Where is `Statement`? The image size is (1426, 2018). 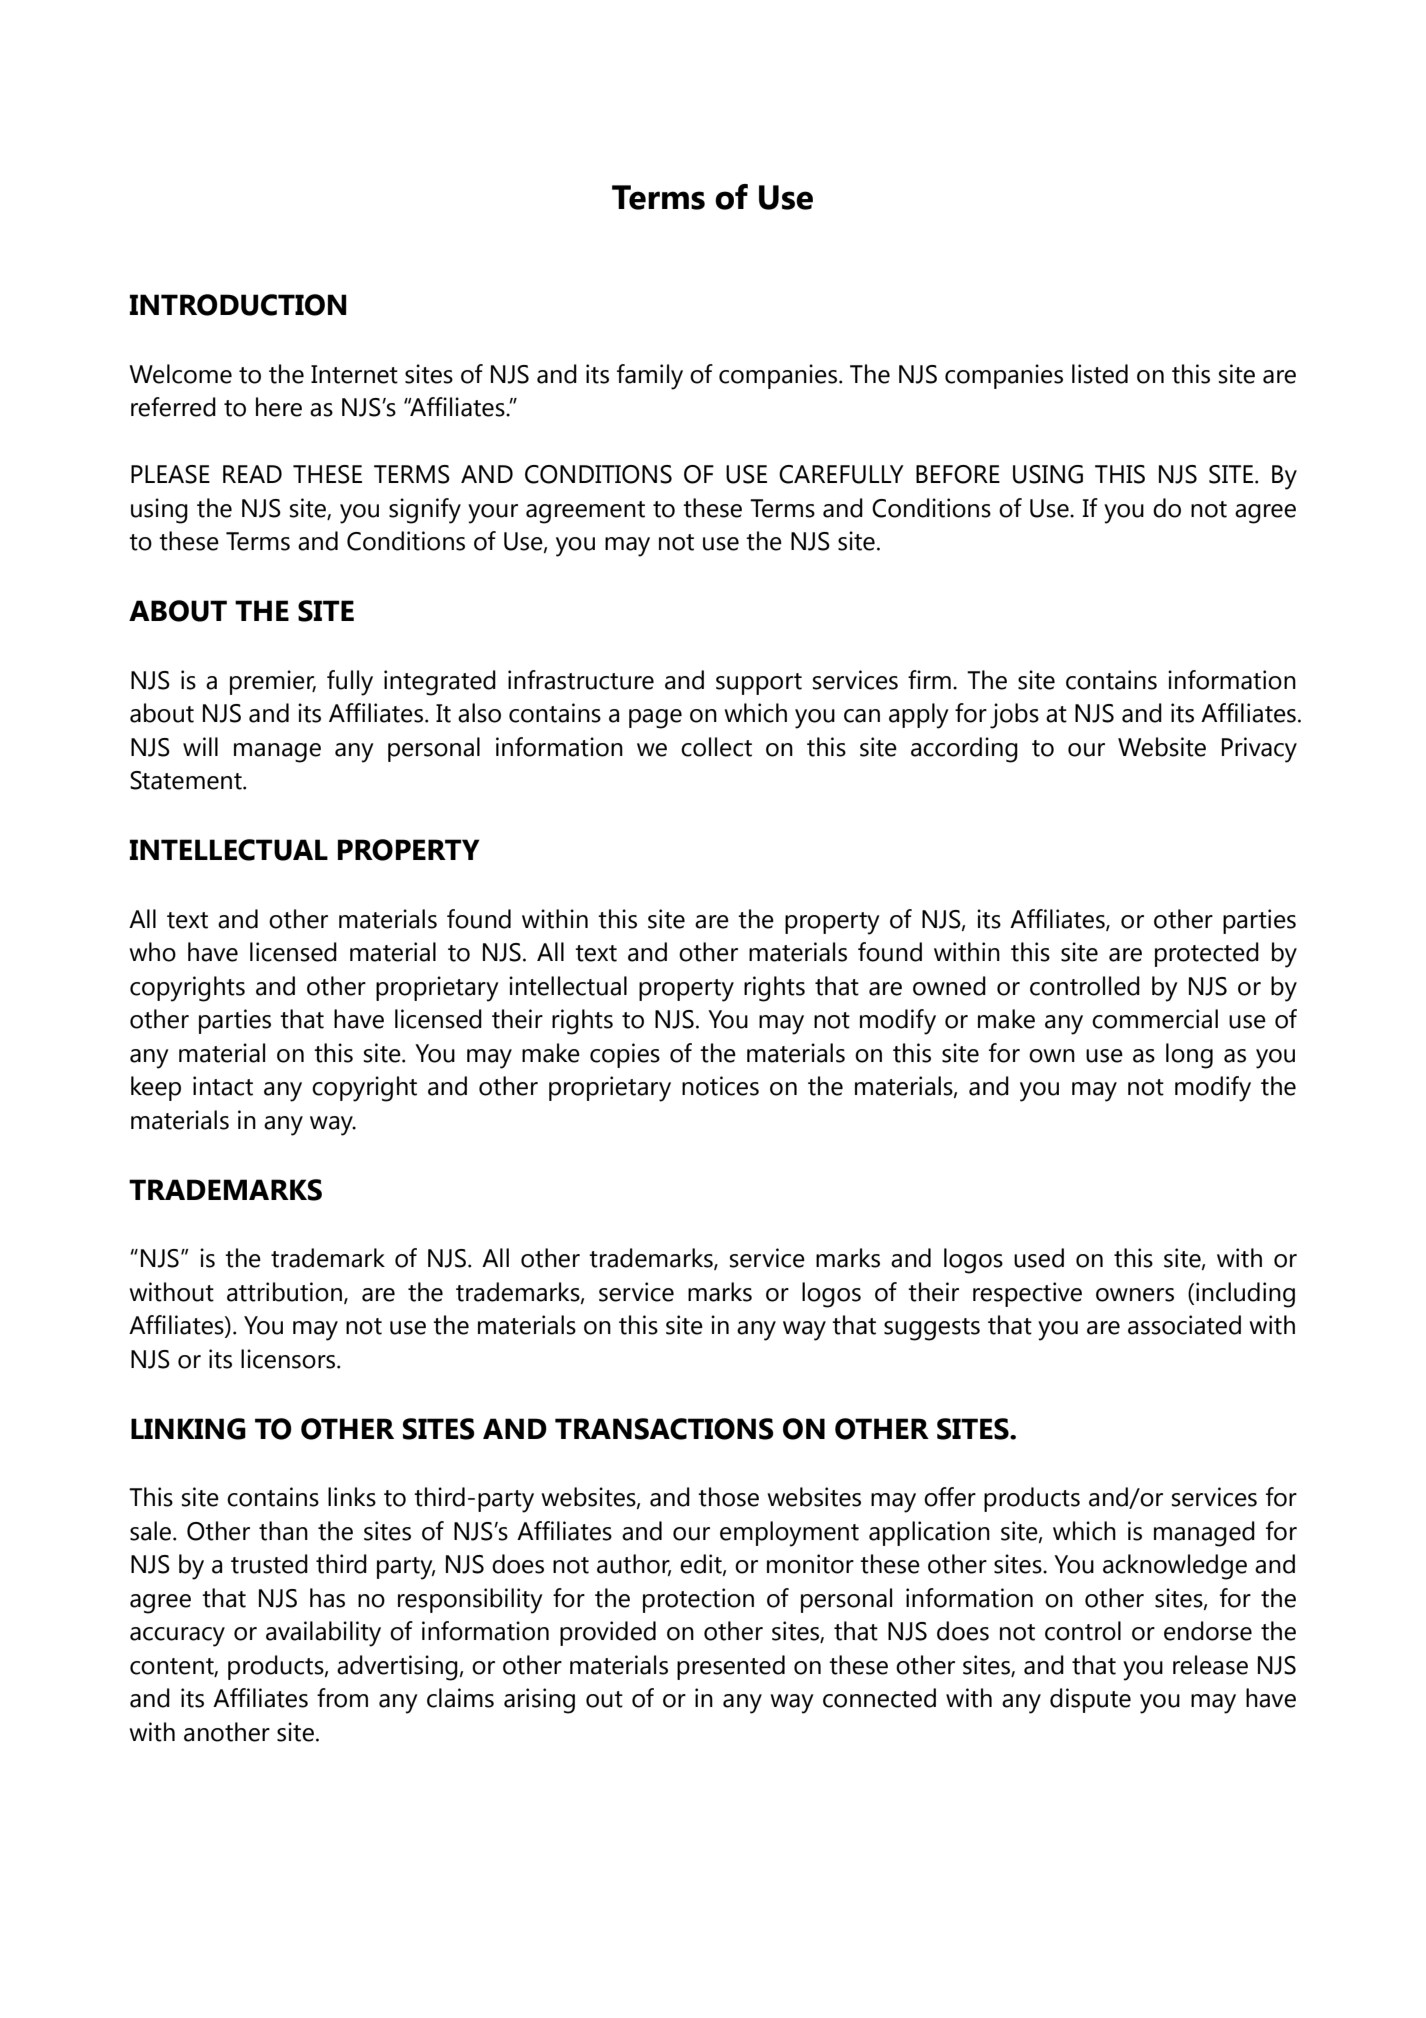
Statement is located at coordinates (187, 780).
